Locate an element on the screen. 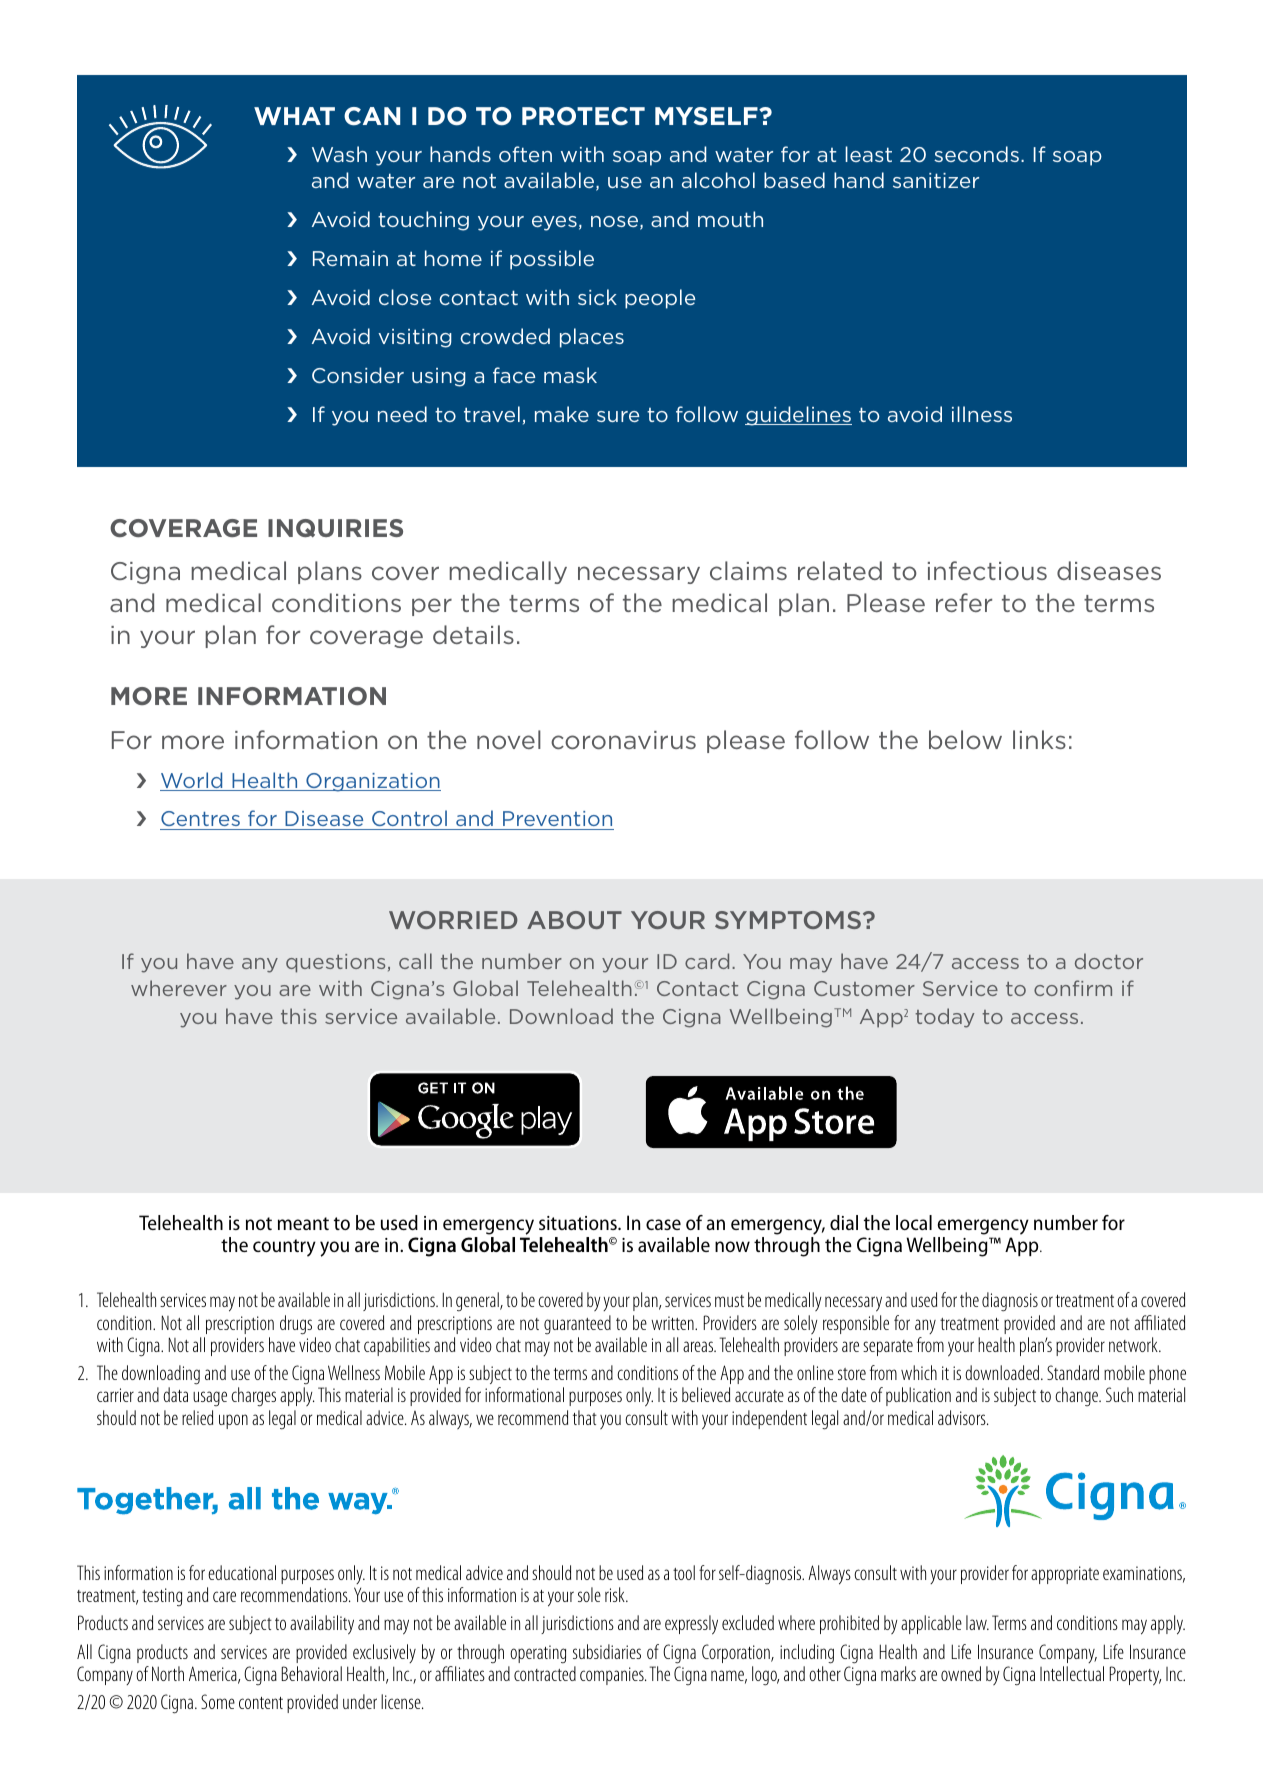  seconds is located at coordinates (976, 154).
